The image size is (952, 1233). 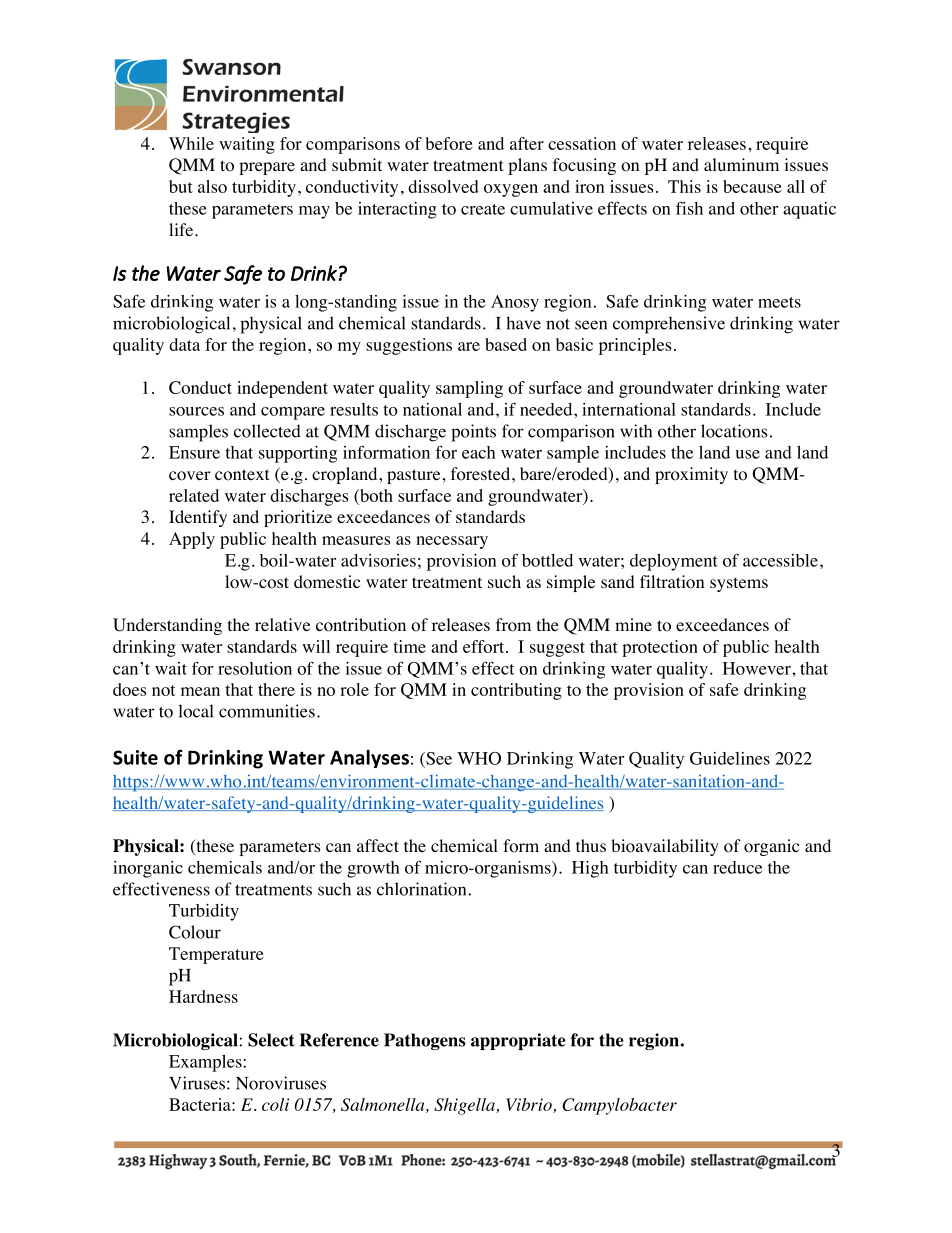 I want to click on aluminum, so click(x=741, y=164).
